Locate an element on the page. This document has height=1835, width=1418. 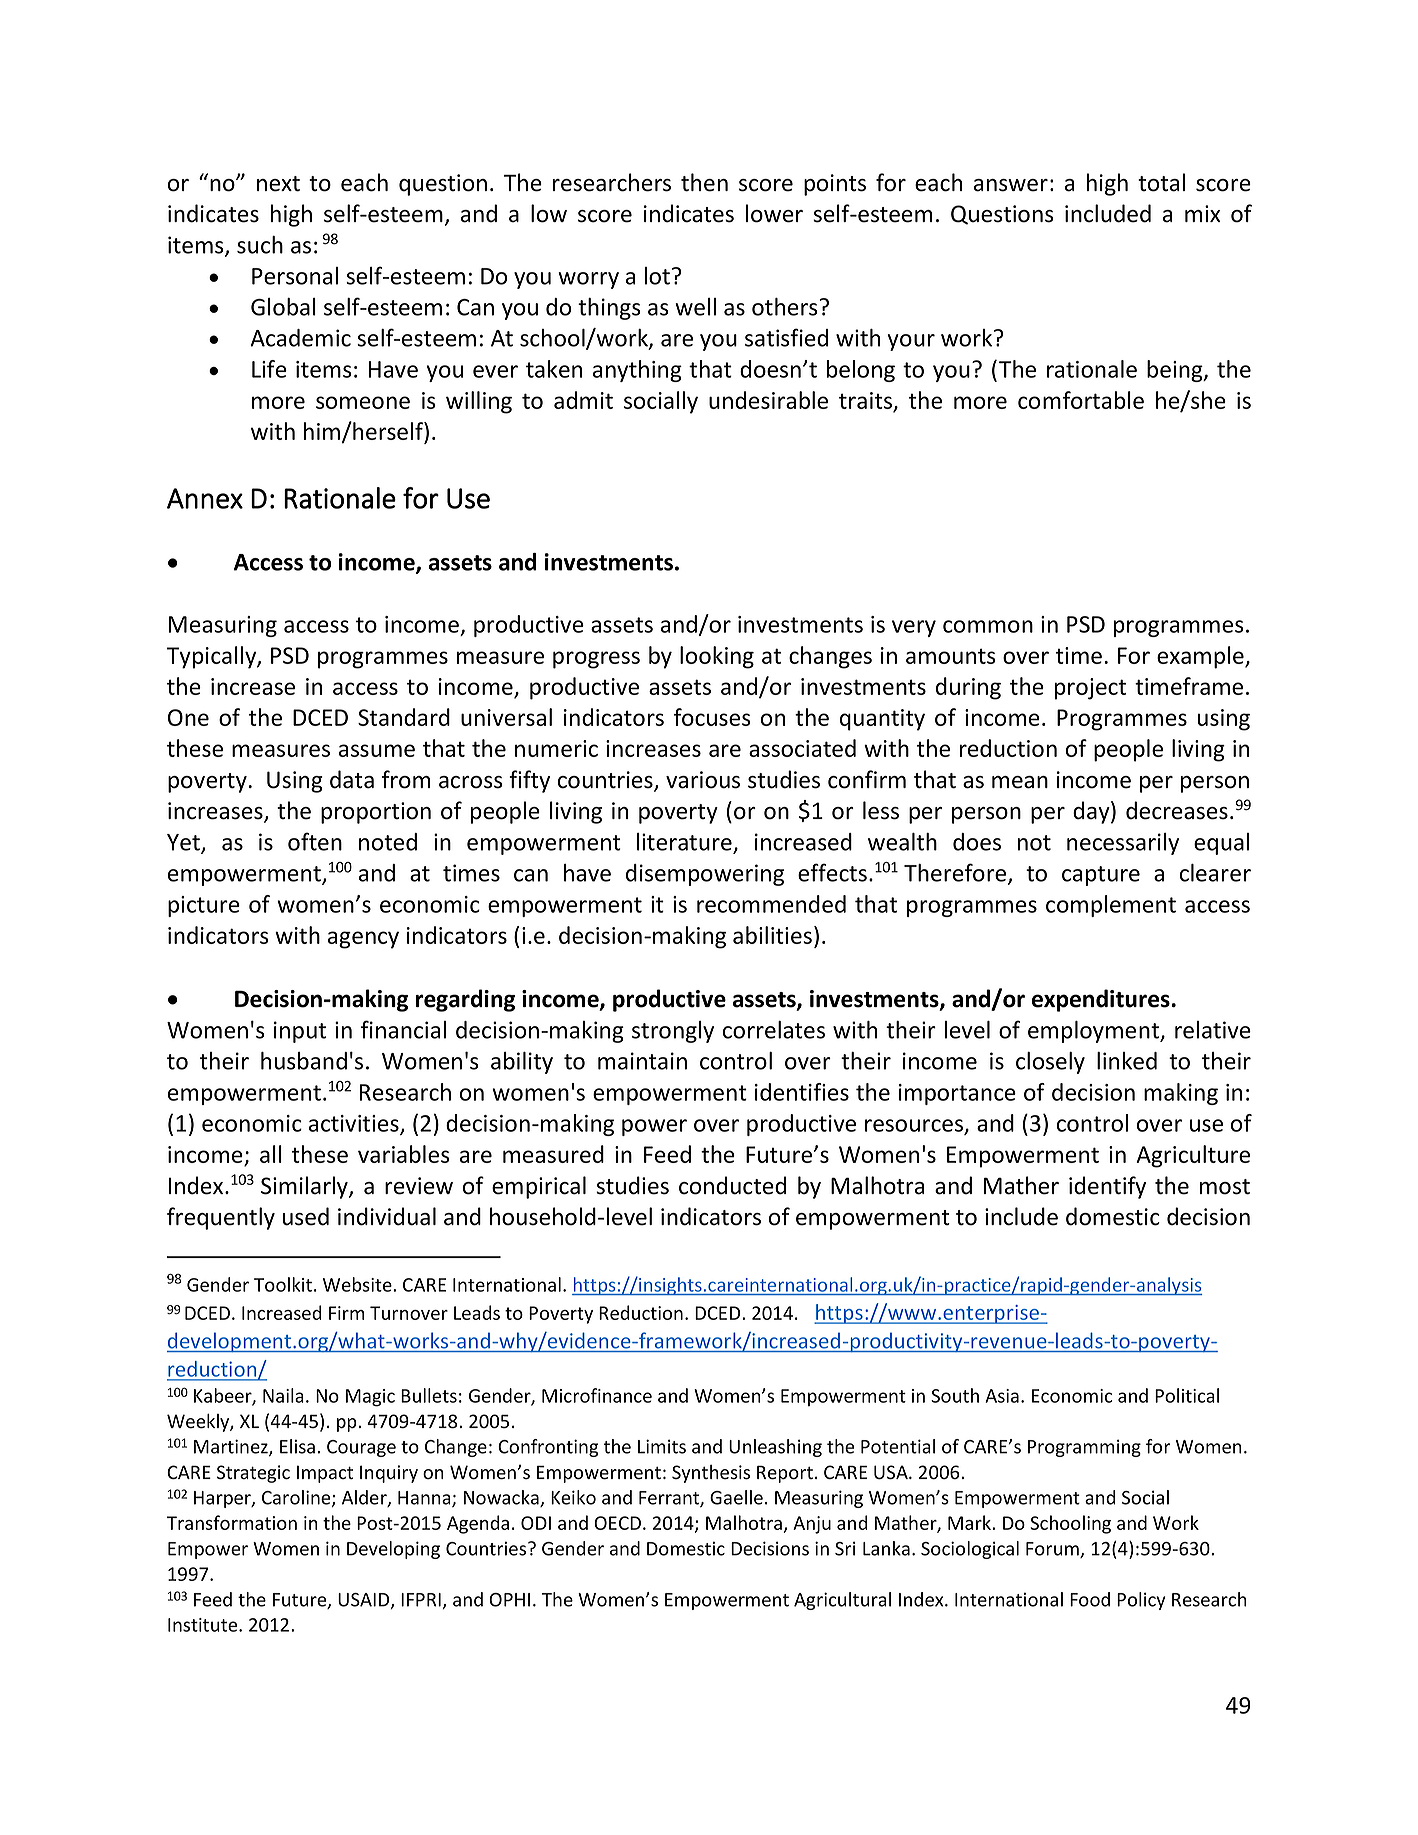
Annex is located at coordinates (205, 498).
